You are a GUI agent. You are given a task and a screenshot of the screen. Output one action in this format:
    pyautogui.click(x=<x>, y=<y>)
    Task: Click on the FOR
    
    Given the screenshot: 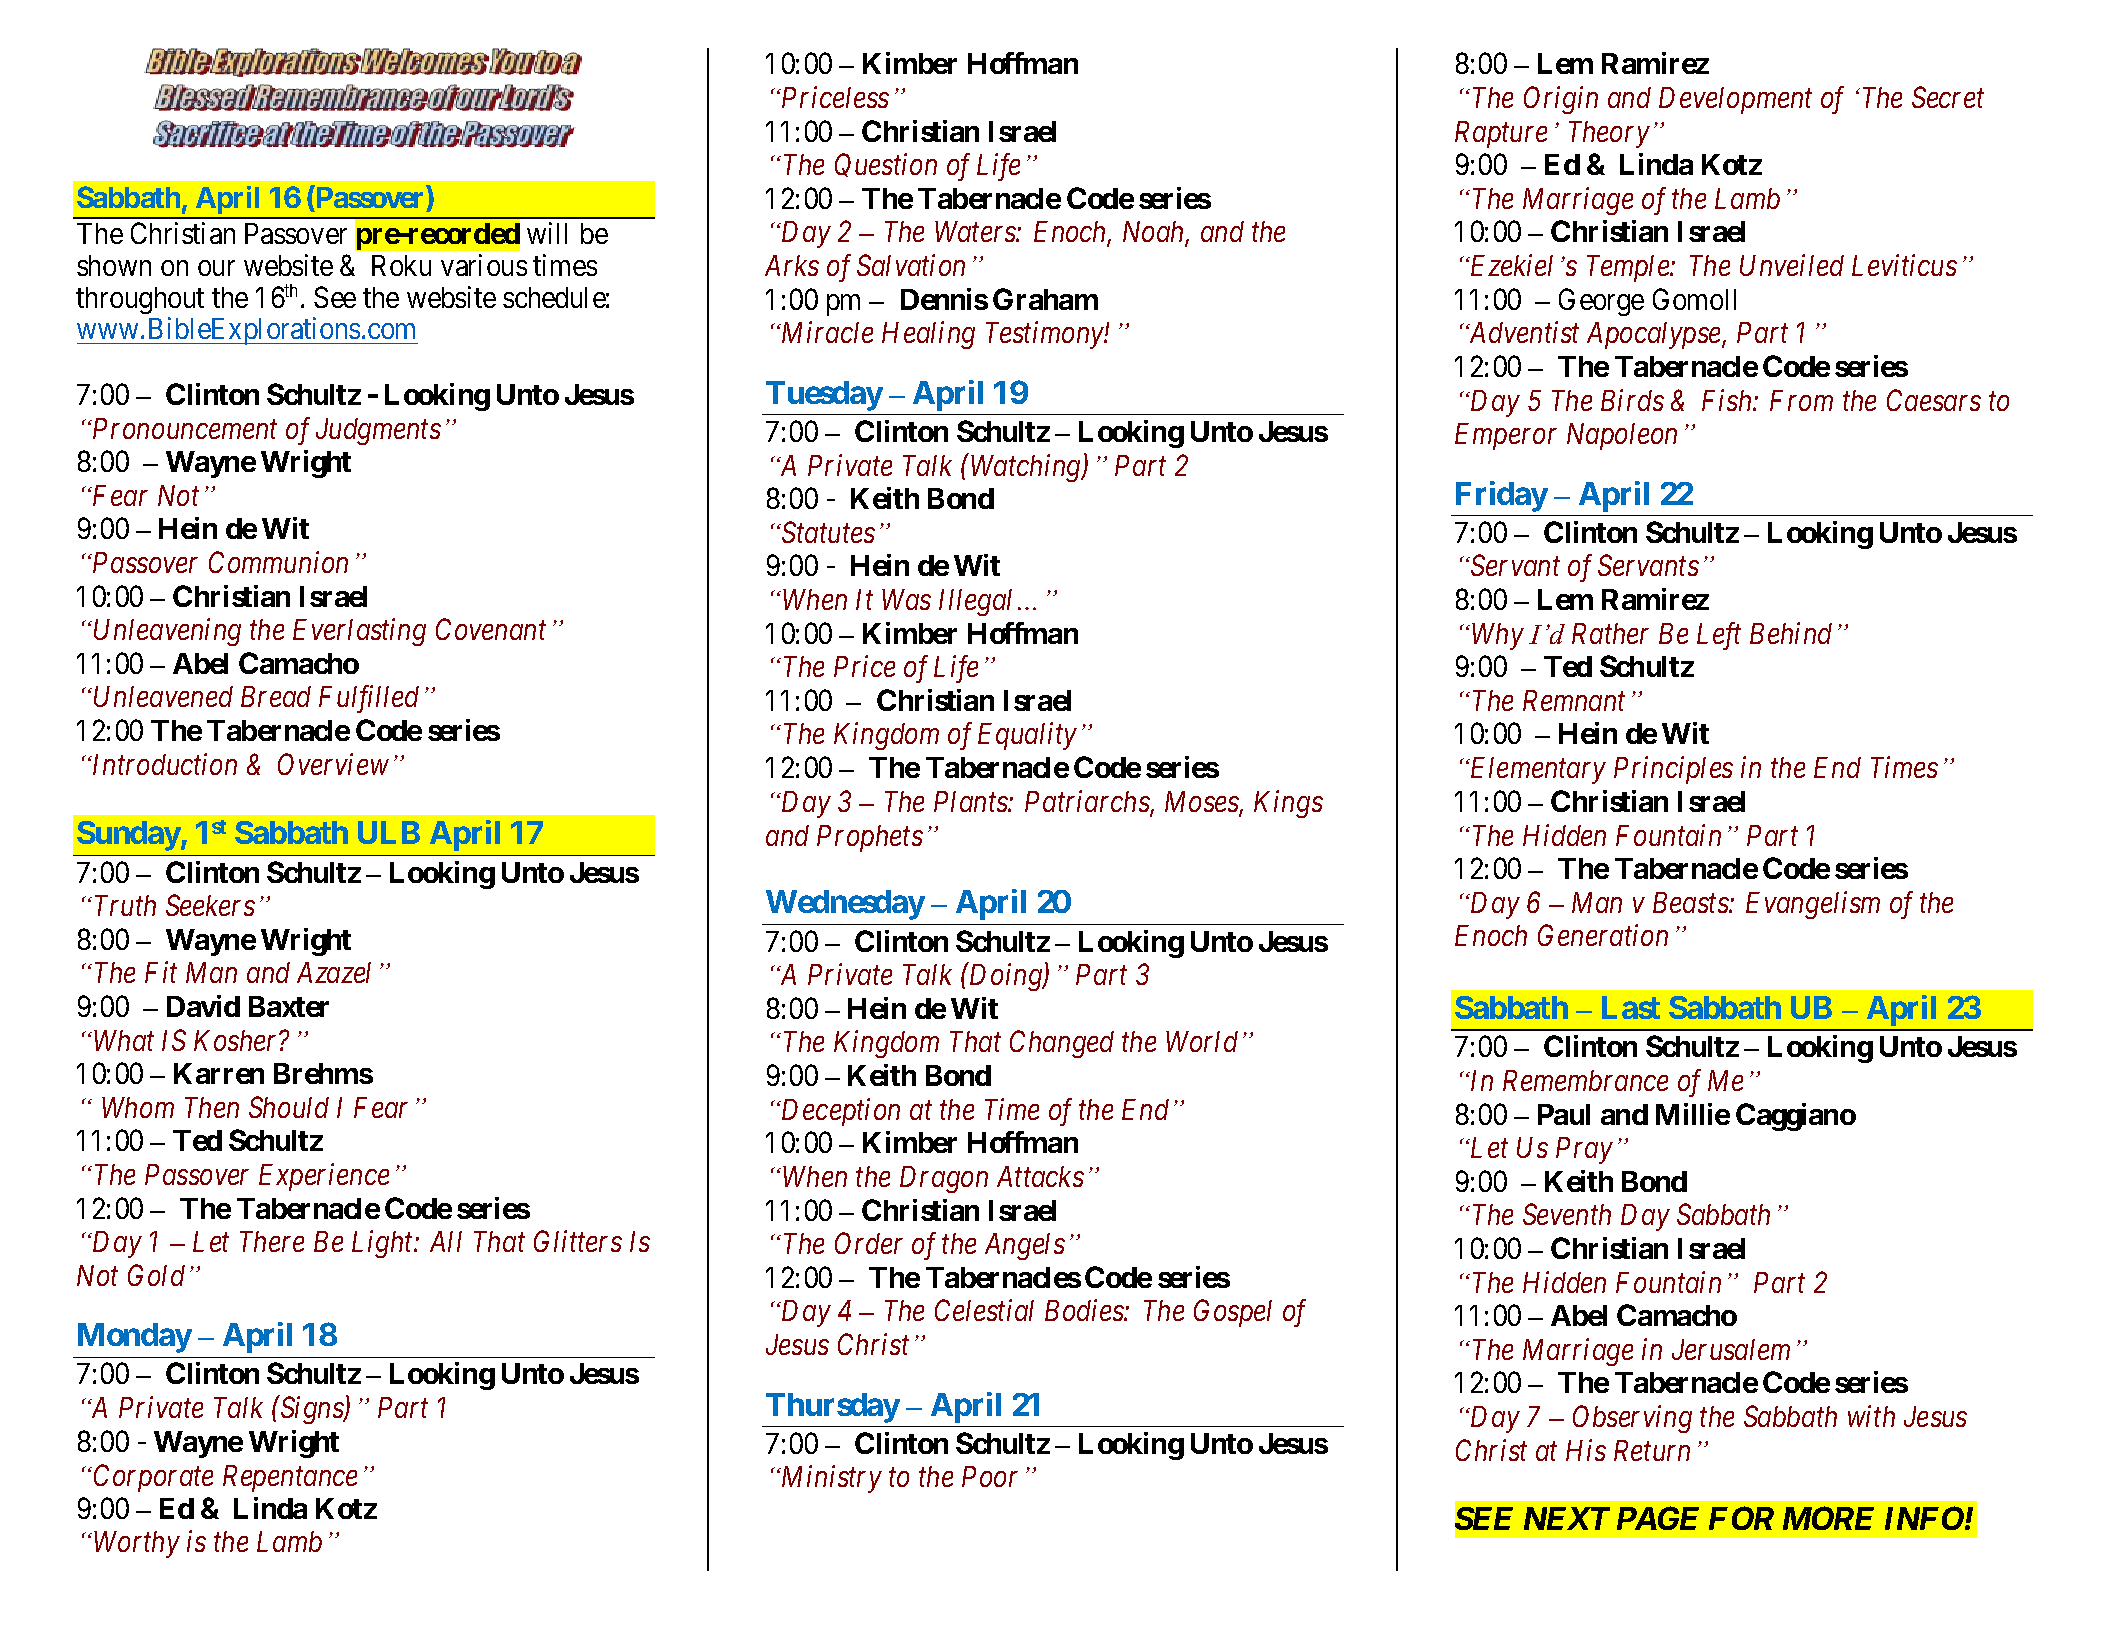 What is the action you would take?
    pyautogui.click(x=1741, y=1518)
